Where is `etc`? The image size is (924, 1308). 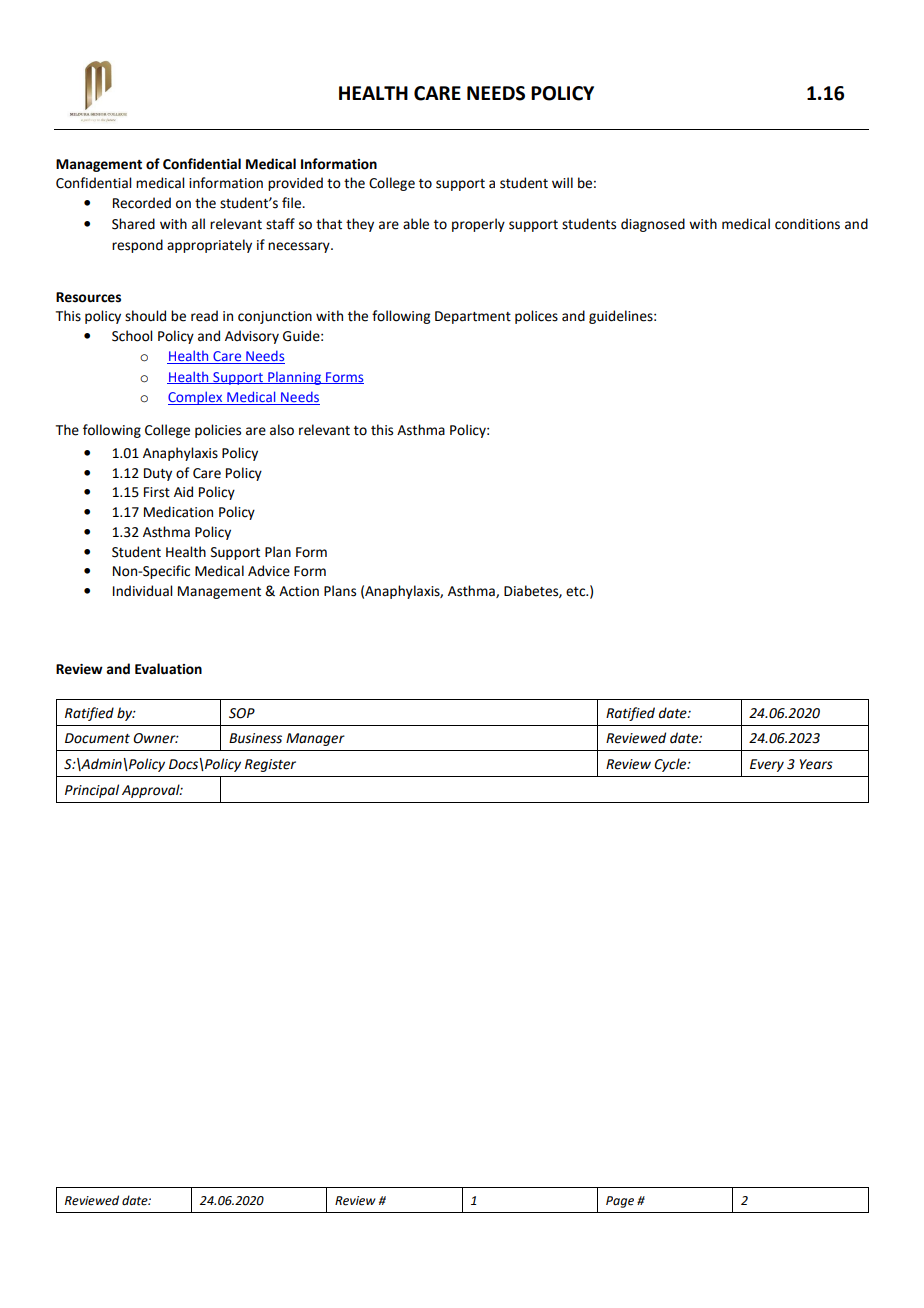
etc is located at coordinates (577, 592).
